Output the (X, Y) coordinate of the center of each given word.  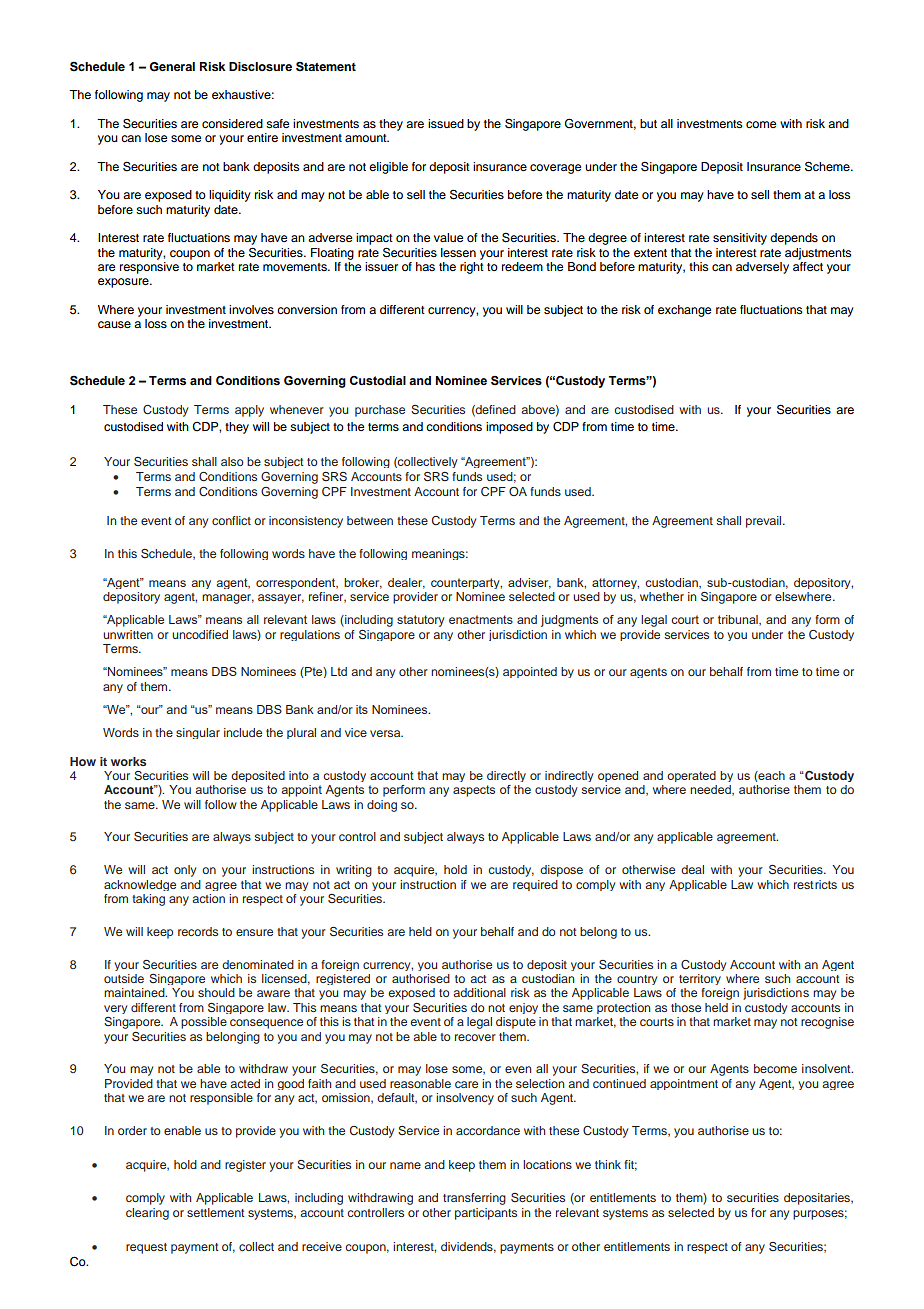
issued (446, 123)
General (172, 67)
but (648, 123)
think (608, 1164)
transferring (474, 1199)
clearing (147, 1214)
